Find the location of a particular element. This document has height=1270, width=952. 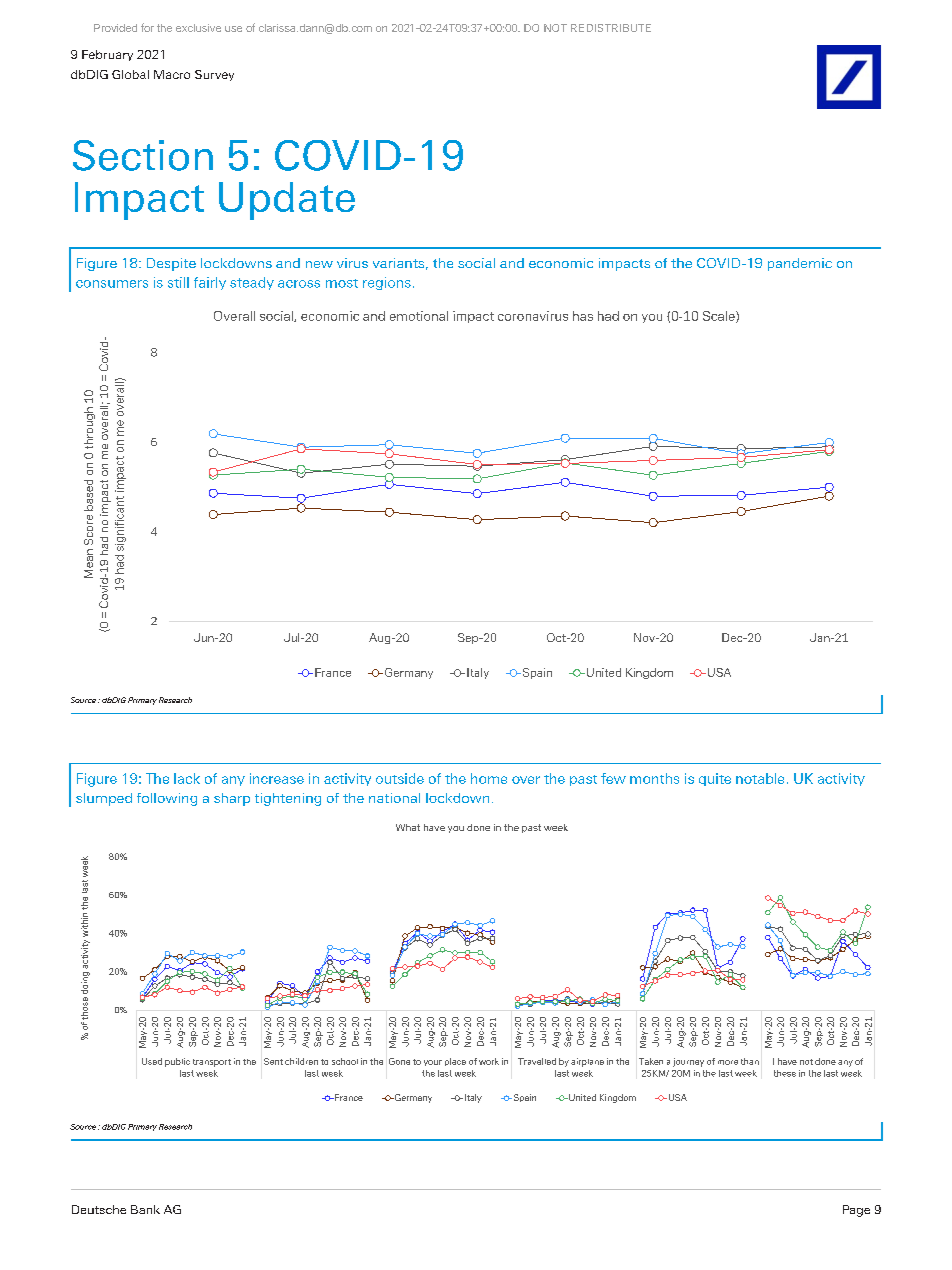

following is located at coordinates (167, 799).
